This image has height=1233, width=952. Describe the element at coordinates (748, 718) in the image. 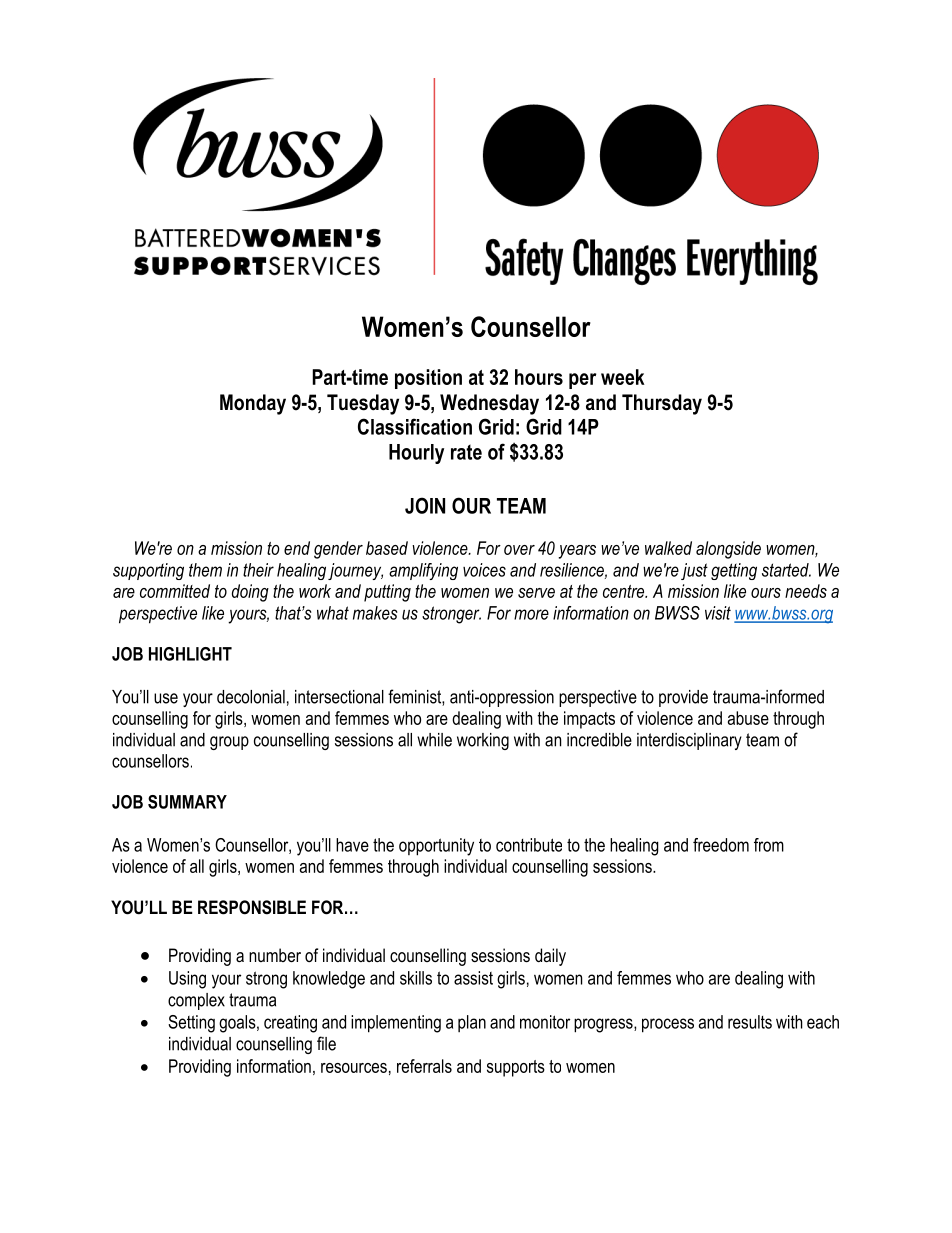

I see `abuse` at that location.
